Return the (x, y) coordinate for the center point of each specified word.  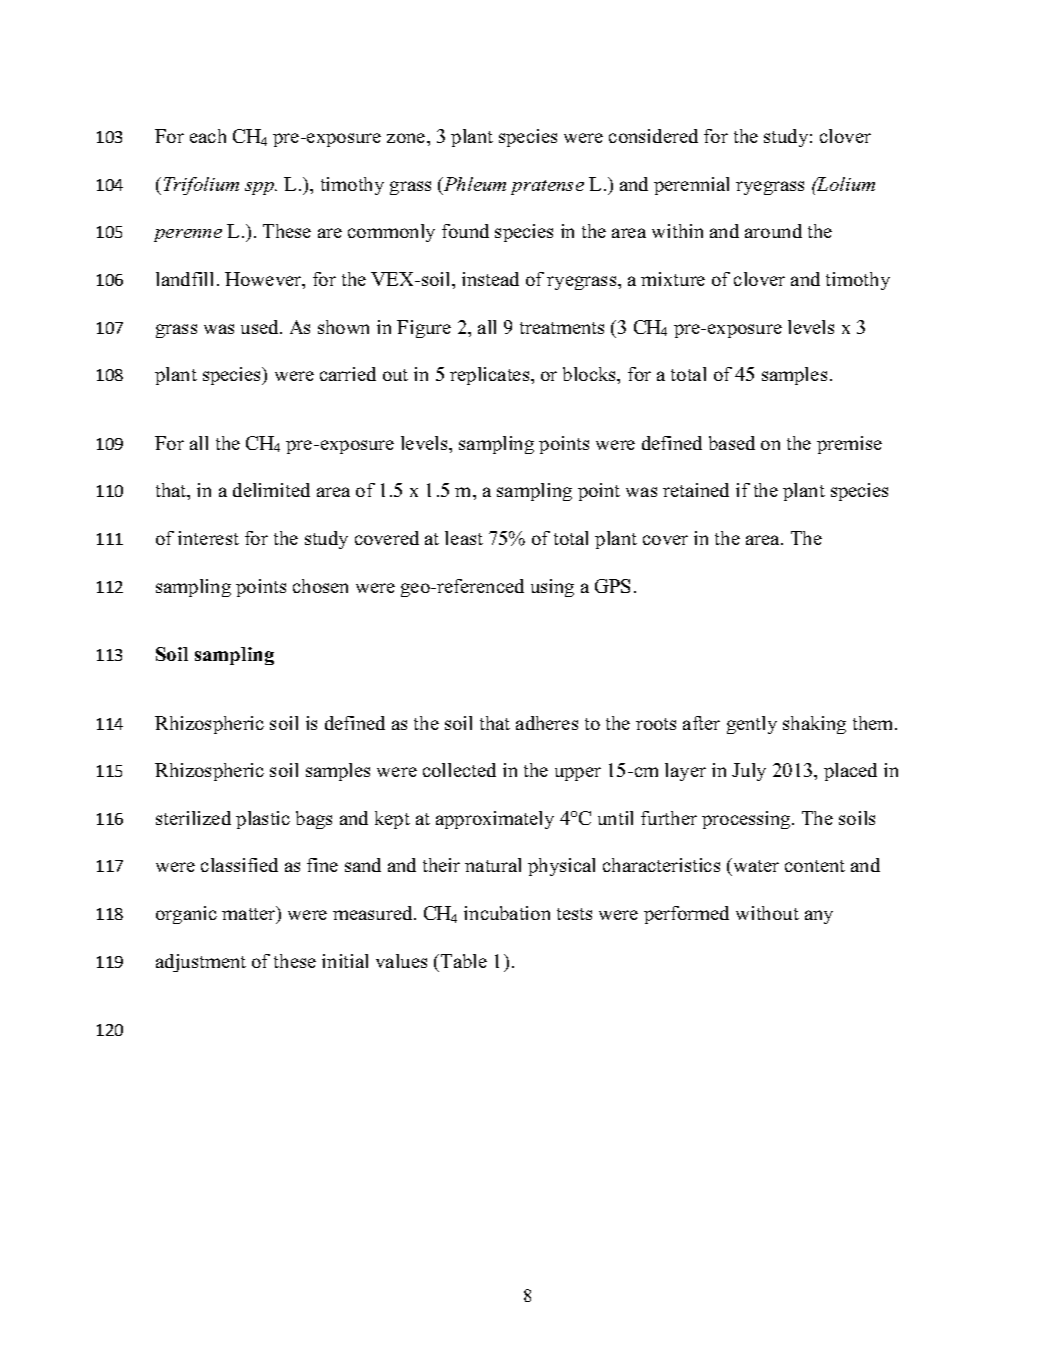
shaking (814, 725)
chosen (320, 586)
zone (407, 138)
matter (250, 914)
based (732, 443)
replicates (491, 376)
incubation (507, 913)
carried (348, 374)
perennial (691, 186)
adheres (547, 723)
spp (261, 188)
